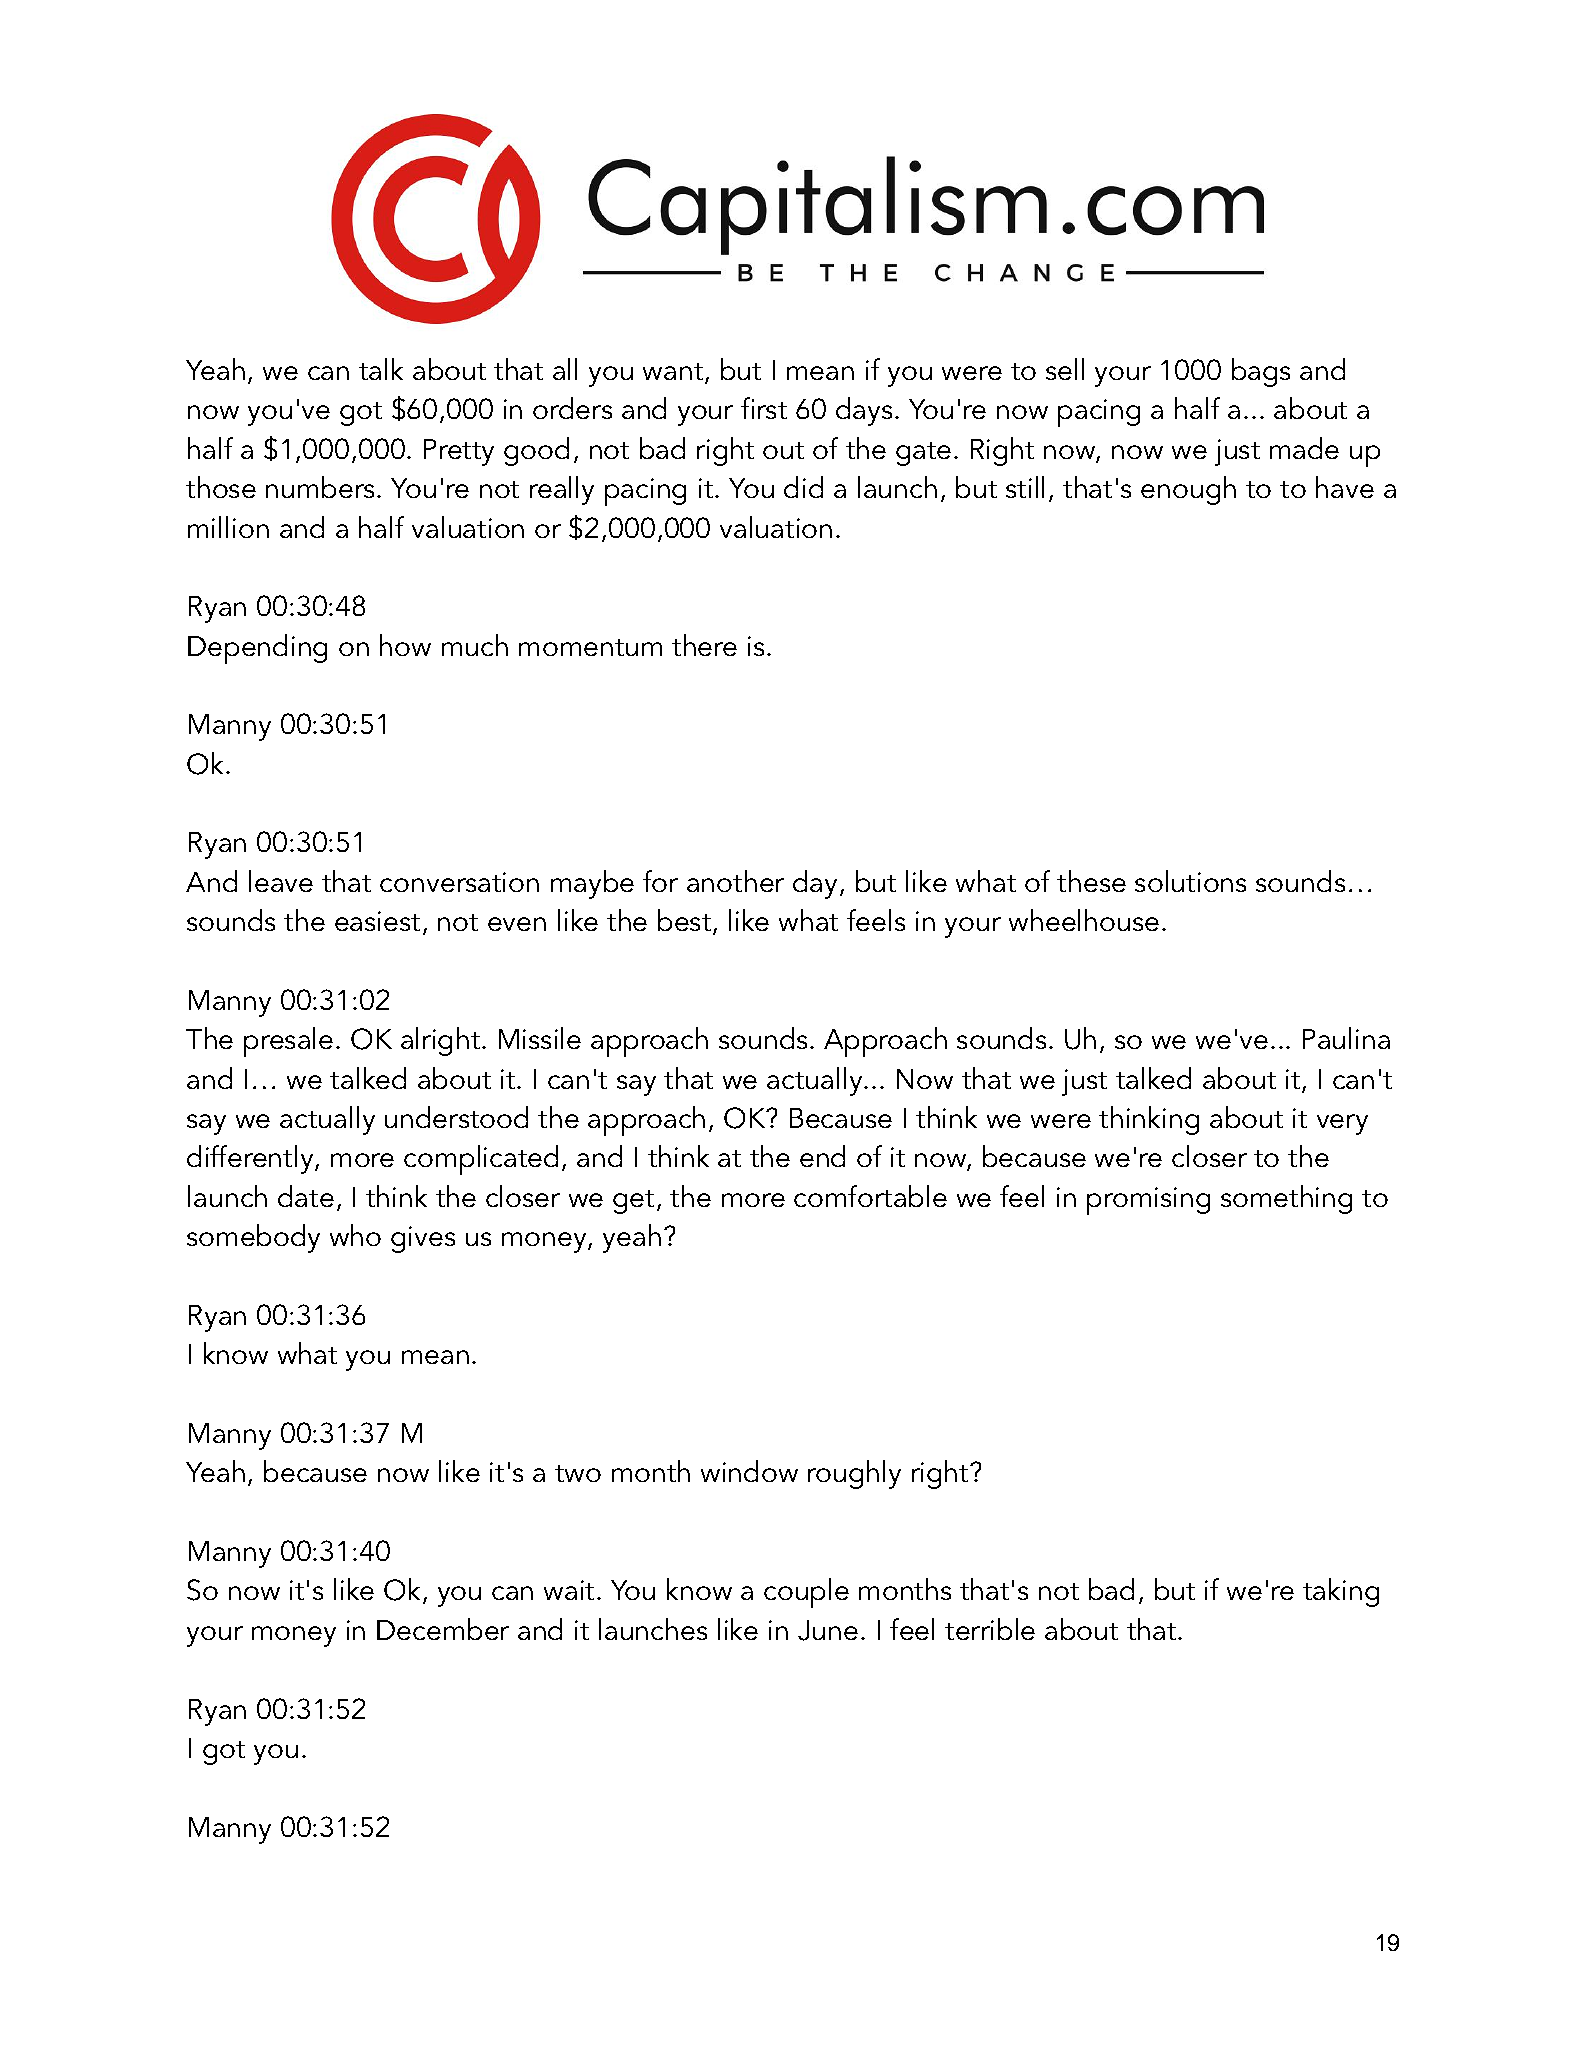 The image size is (1587, 2054). Describe the element at coordinates (686, 922) in the screenshot. I see `best` at that location.
